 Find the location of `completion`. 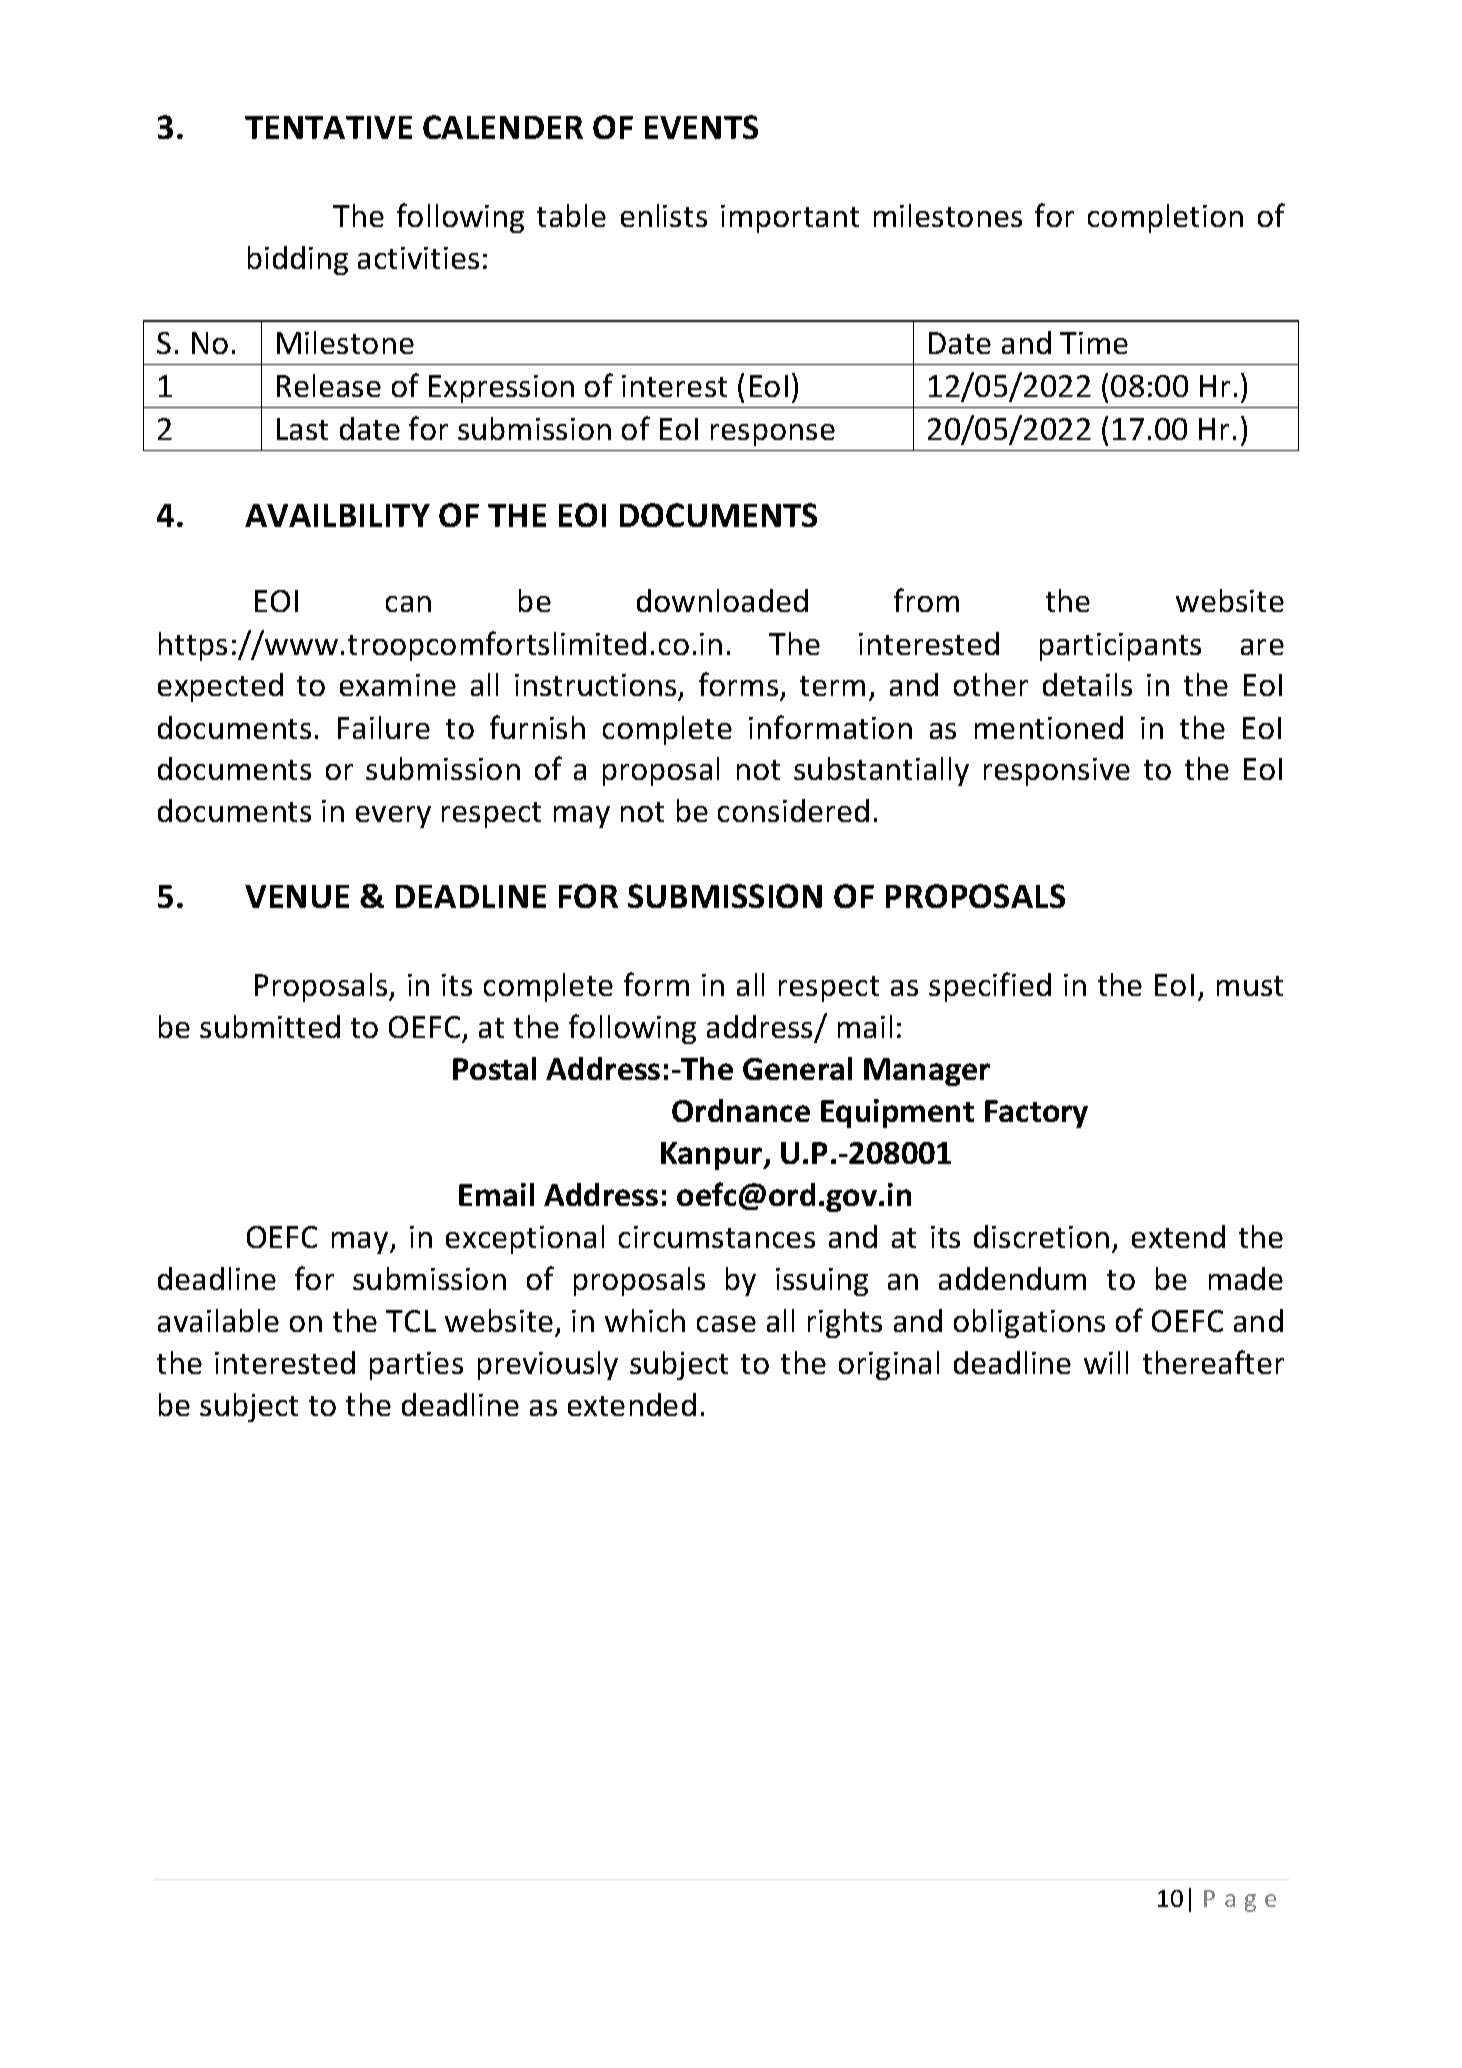

completion is located at coordinates (1165, 218).
